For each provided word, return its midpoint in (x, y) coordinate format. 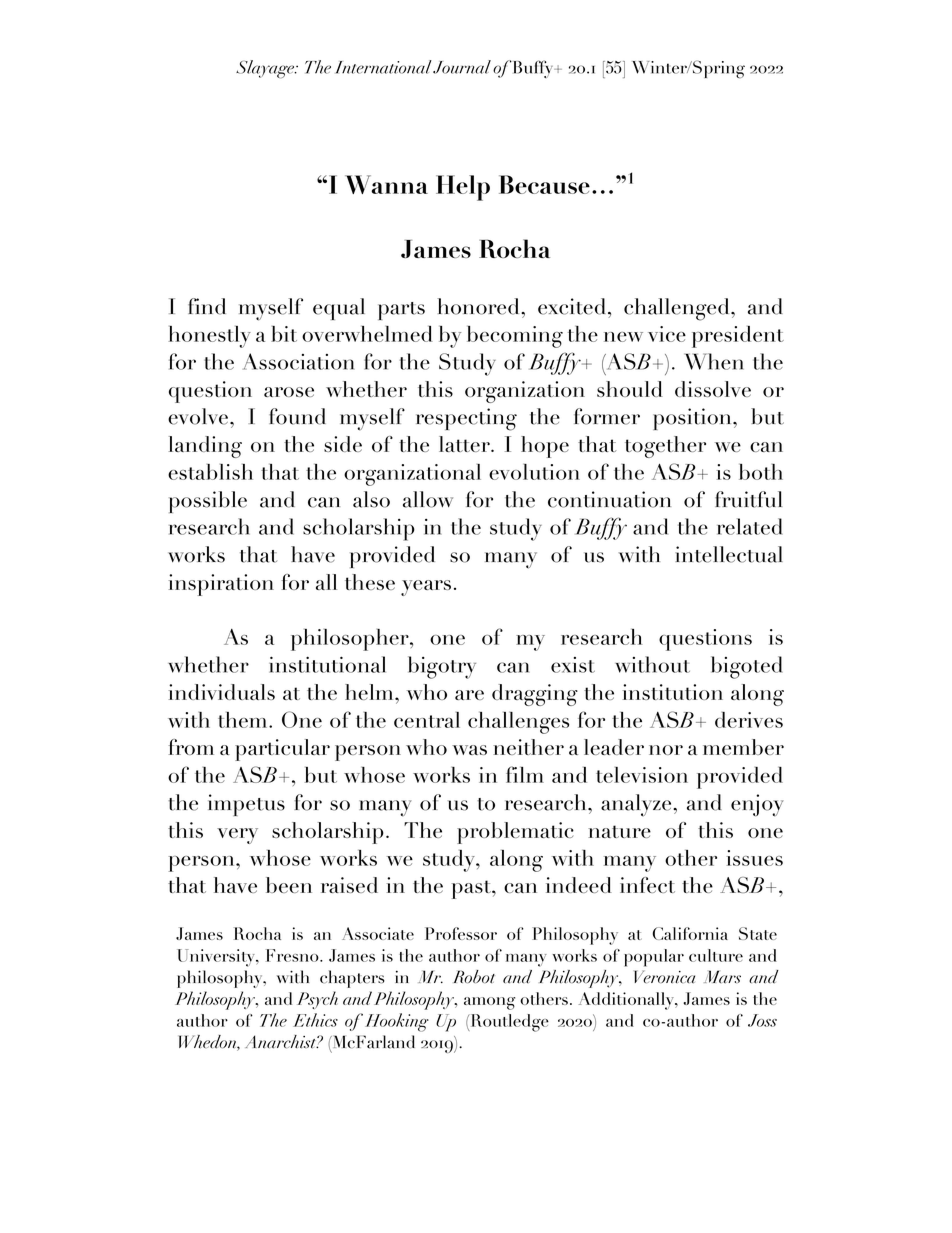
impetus (246, 805)
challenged (678, 309)
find (207, 306)
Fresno (293, 955)
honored (479, 306)
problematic (515, 833)
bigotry (442, 667)
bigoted (747, 667)
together (665, 447)
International (383, 67)
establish (210, 472)
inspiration (221, 585)
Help (463, 188)
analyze (637, 805)
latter (465, 444)
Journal (462, 67)
